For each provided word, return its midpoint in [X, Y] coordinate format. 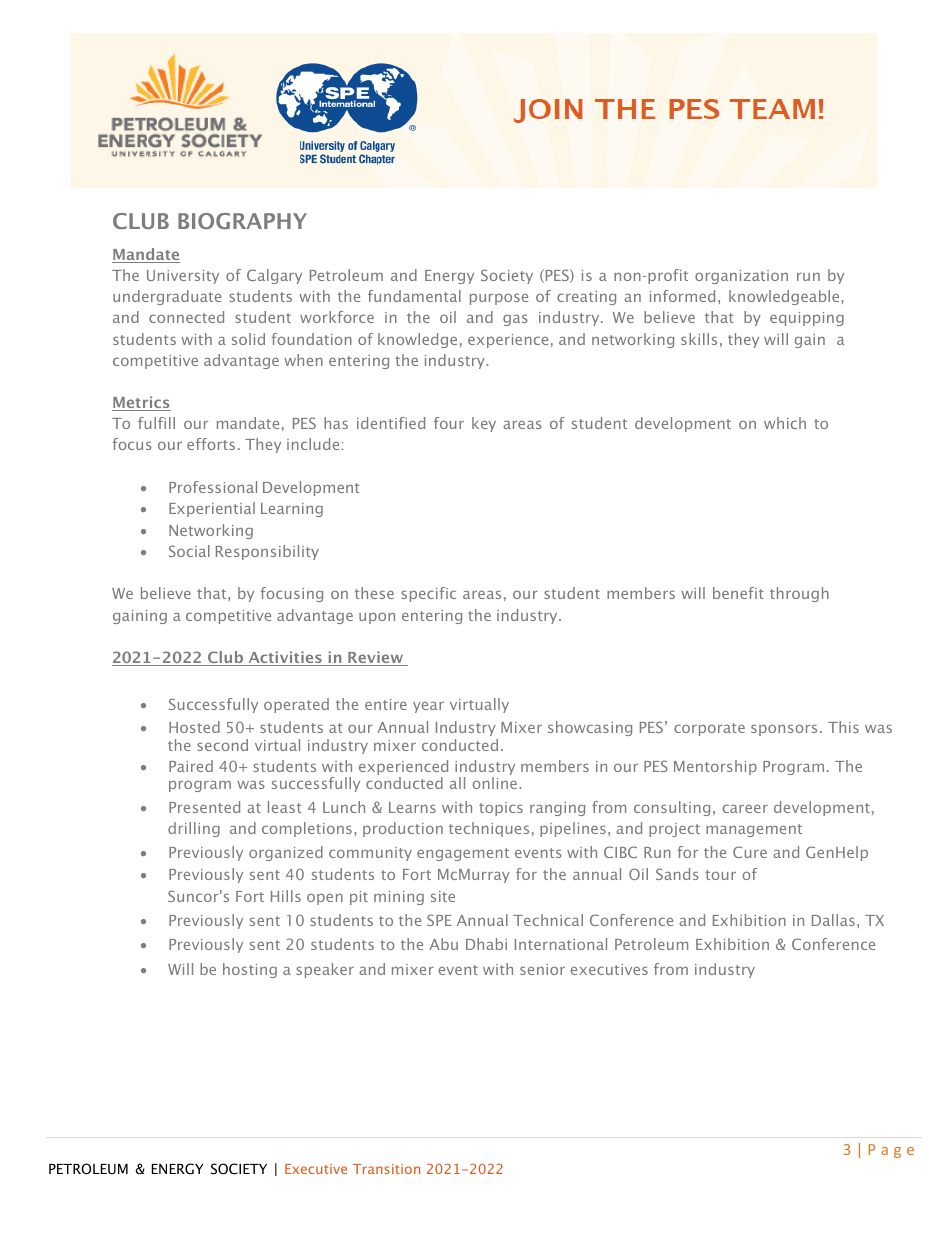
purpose [499, 299]
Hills [286, 896]
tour [720, 875]
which [785, 423]
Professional [213, 487]
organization [741, 277]
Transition [386, 1169]
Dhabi [486, 944]
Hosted [194, 727]
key [484, 424]
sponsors [784, 730]
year [428, 707]
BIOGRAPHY [242, 221]
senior [542, 969]
